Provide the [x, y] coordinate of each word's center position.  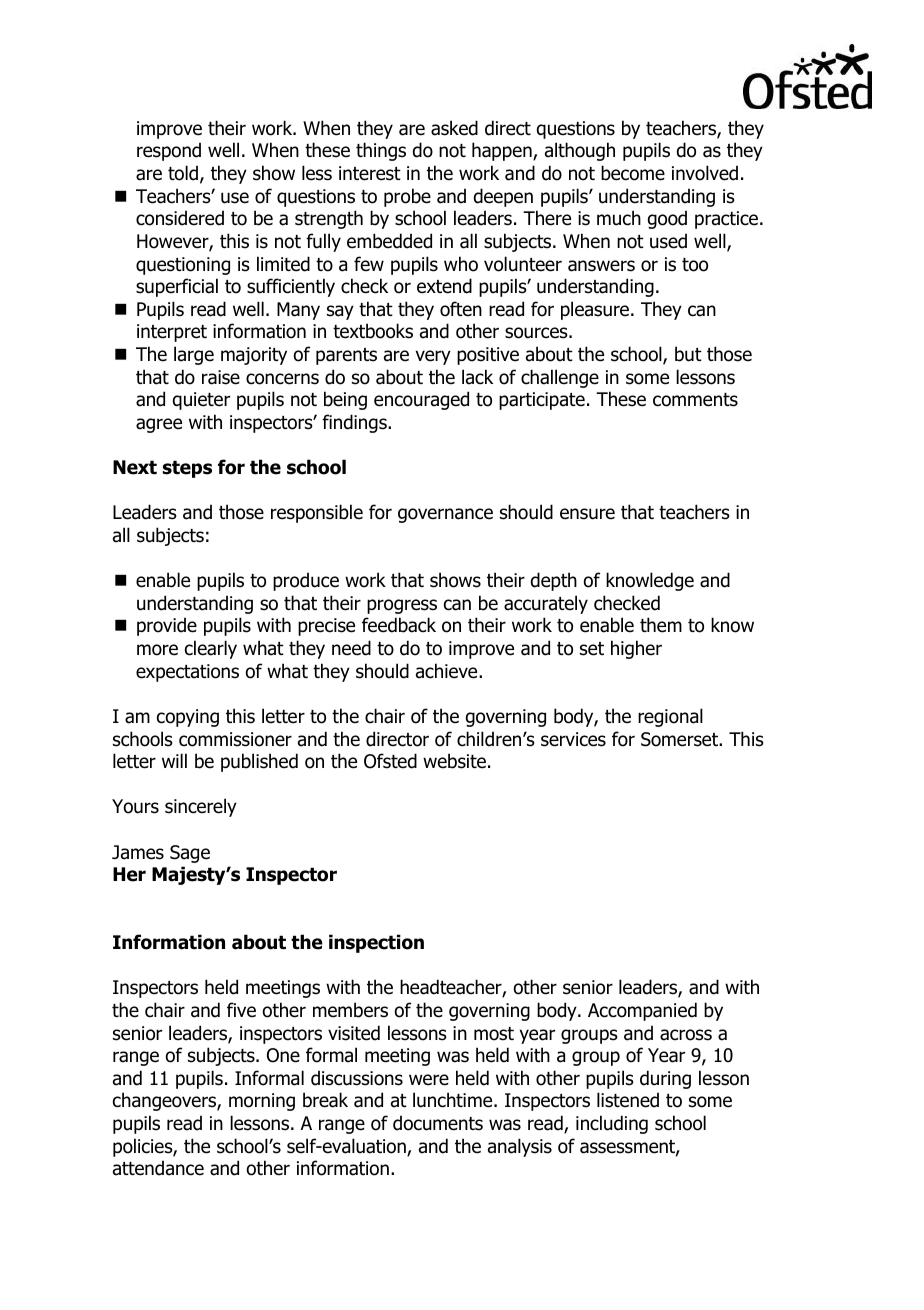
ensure [587, 514]
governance [445, 515]
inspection [376, 943]
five [241, 1010]
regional [670, 717]
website [454, 761]
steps [187, 469]
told [183, 173]
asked [454, 128]
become [633, 173]
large [194, 355]
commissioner [235, 739]
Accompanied [642, 1011]
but [688, 354]
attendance [158, 1168]
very [433, 357]
